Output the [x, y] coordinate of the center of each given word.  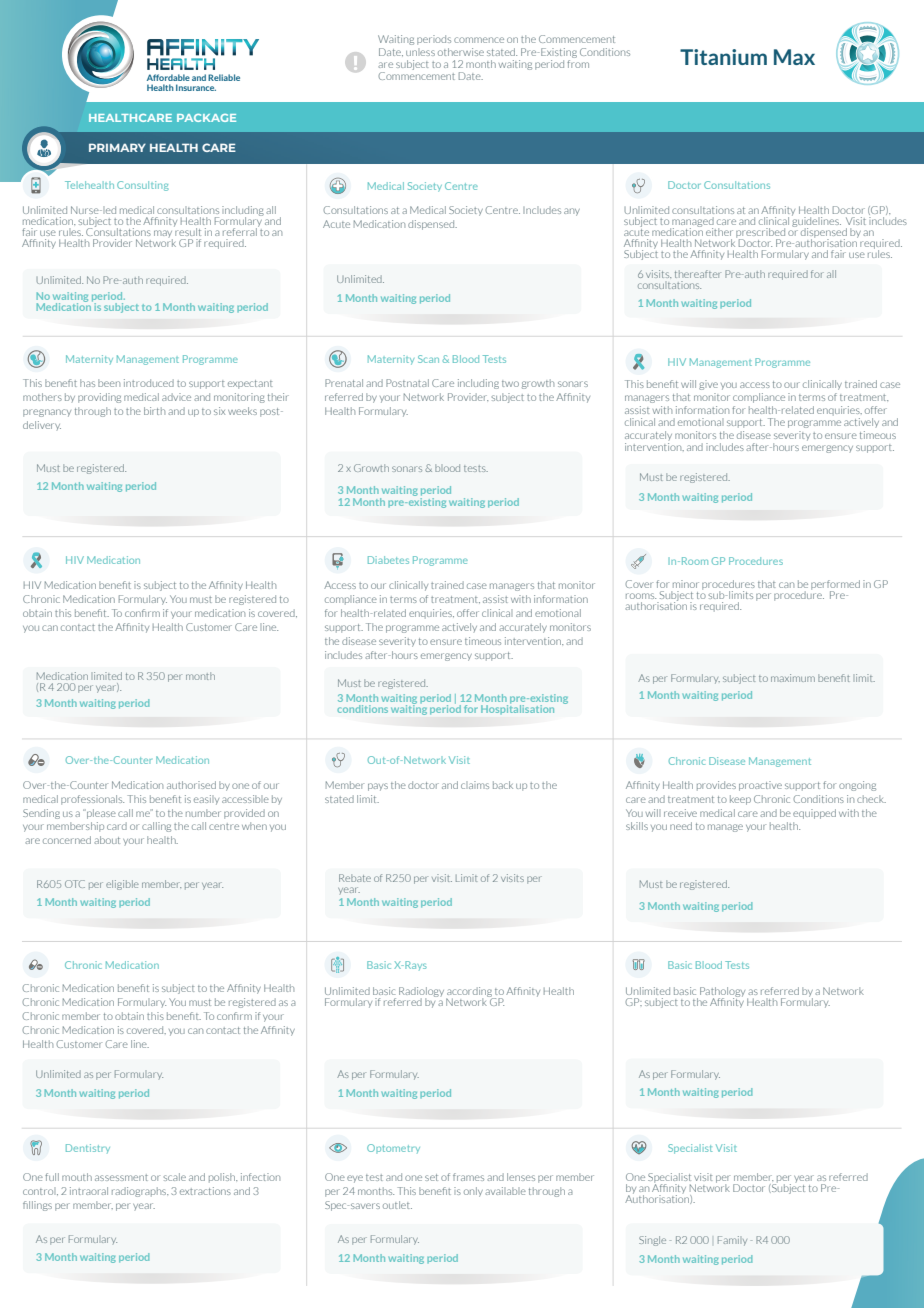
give [708, 385]
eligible [122, 885]
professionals [92, 800]
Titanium [723, 57]
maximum [793, 678]
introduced [149, 383]
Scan [428, 359]
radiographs [140, 1192]
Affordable [168, 77]
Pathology [724, 993]
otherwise [461, 52]
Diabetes [388, 560]
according [470, 993]
